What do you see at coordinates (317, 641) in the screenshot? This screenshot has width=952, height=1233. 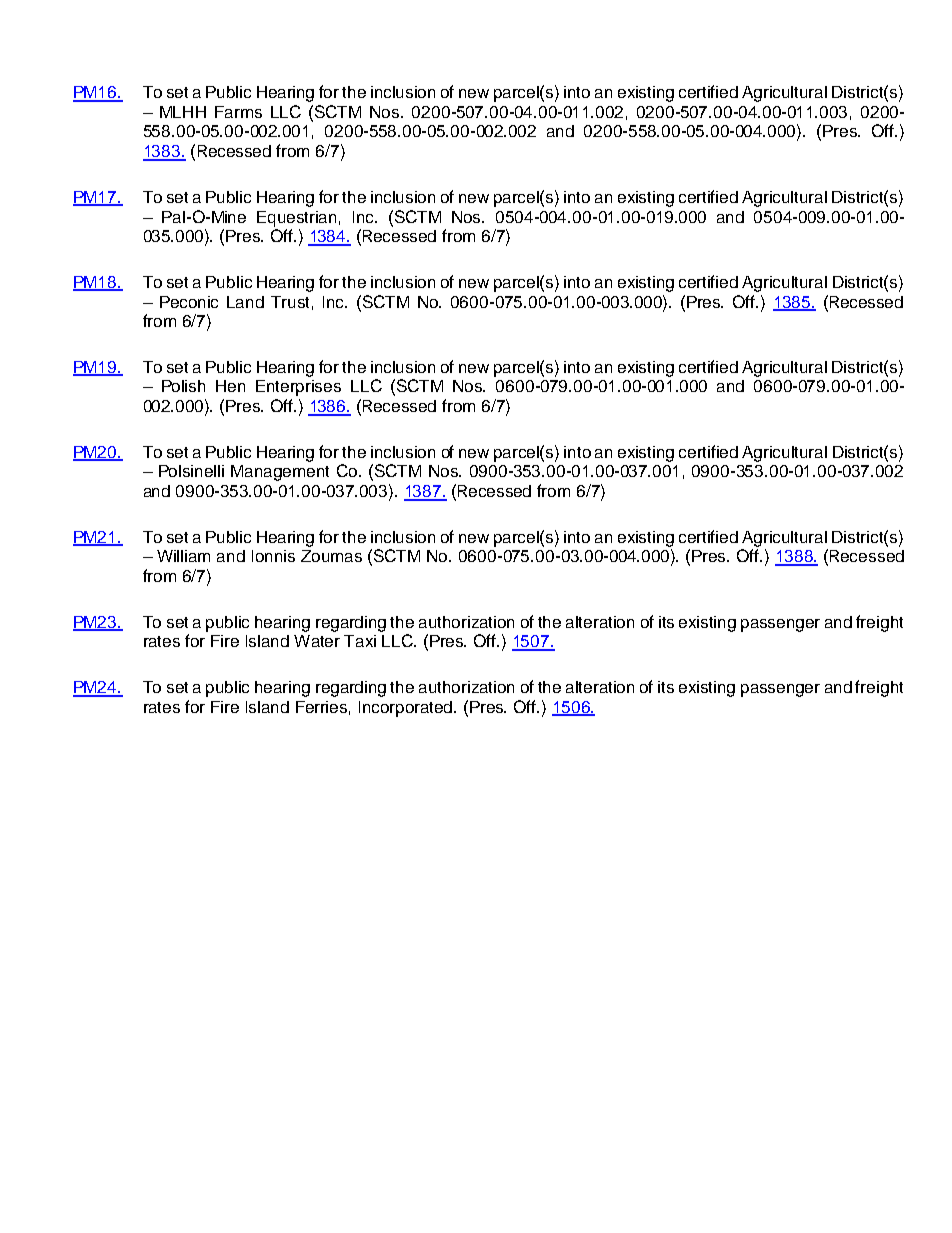 I see `Water` at bounding box center [317, 641].
